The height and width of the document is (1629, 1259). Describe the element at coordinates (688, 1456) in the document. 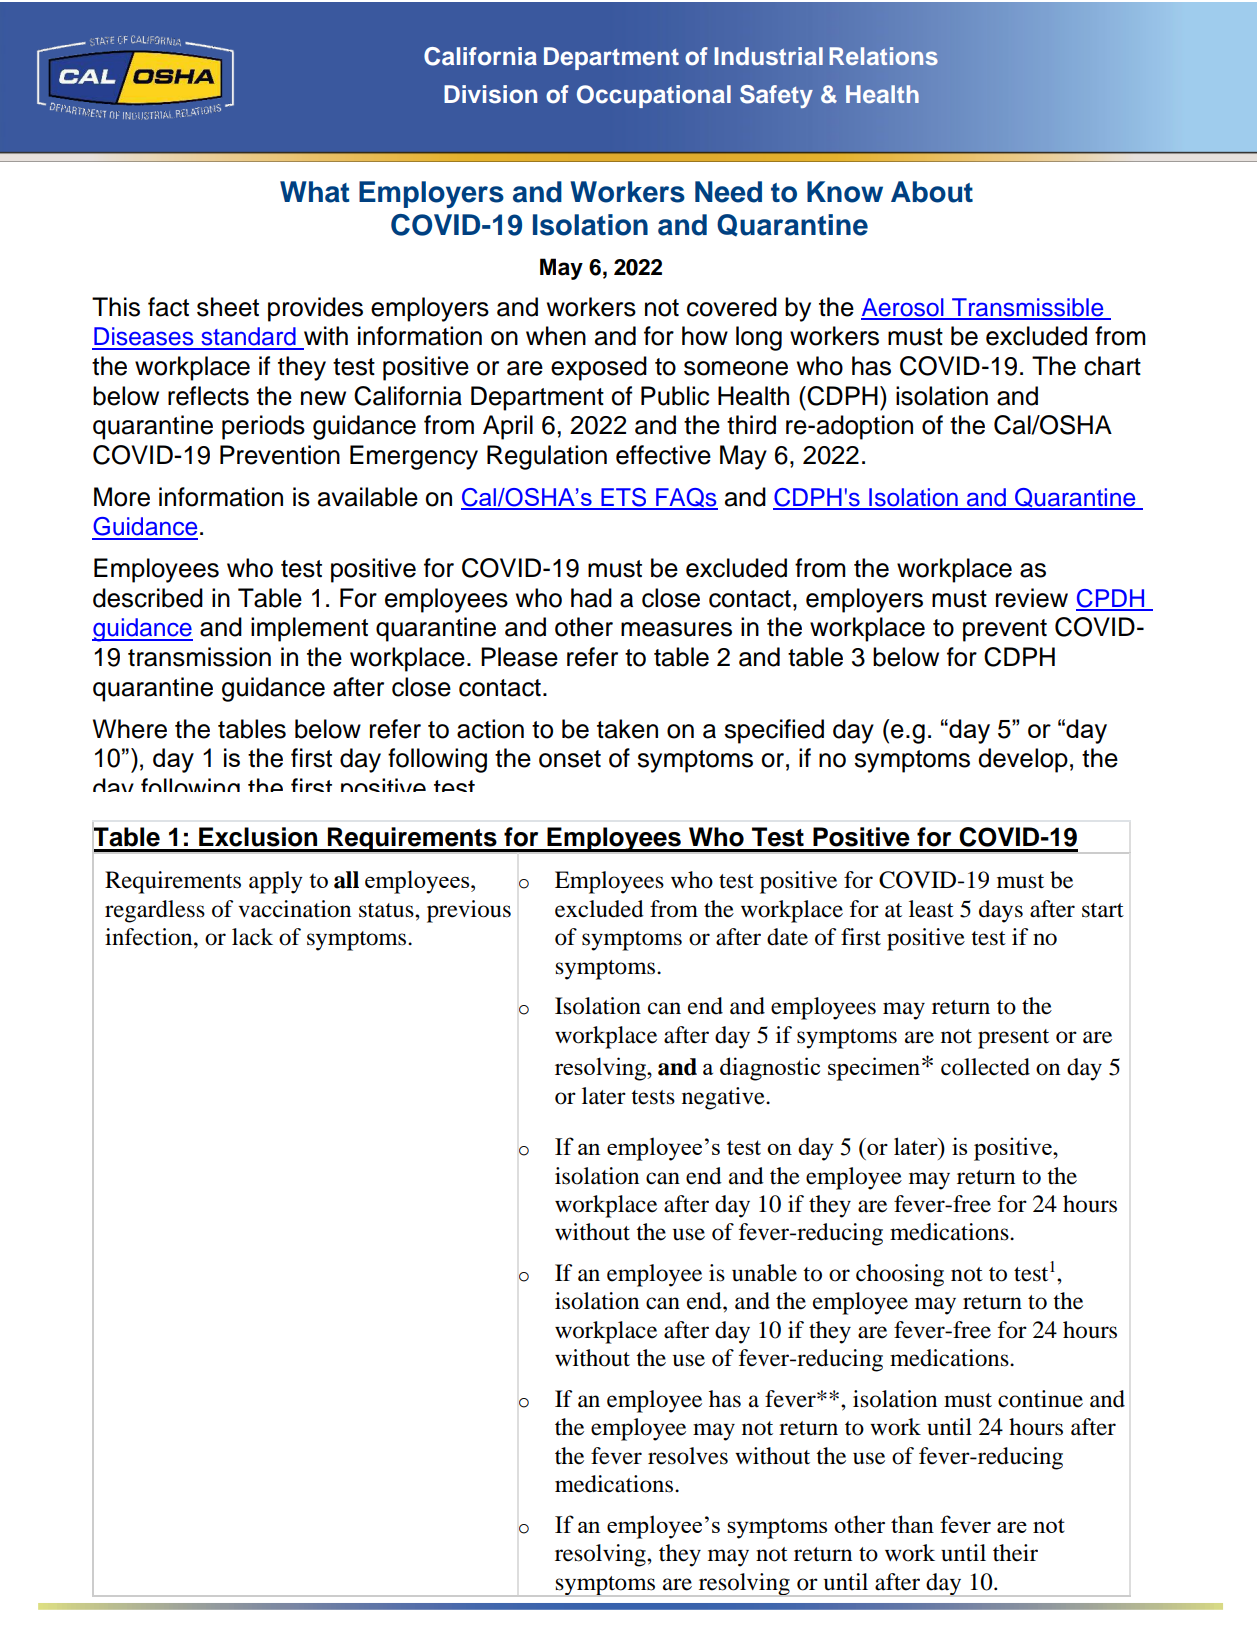

I see `resolves` at that location.
